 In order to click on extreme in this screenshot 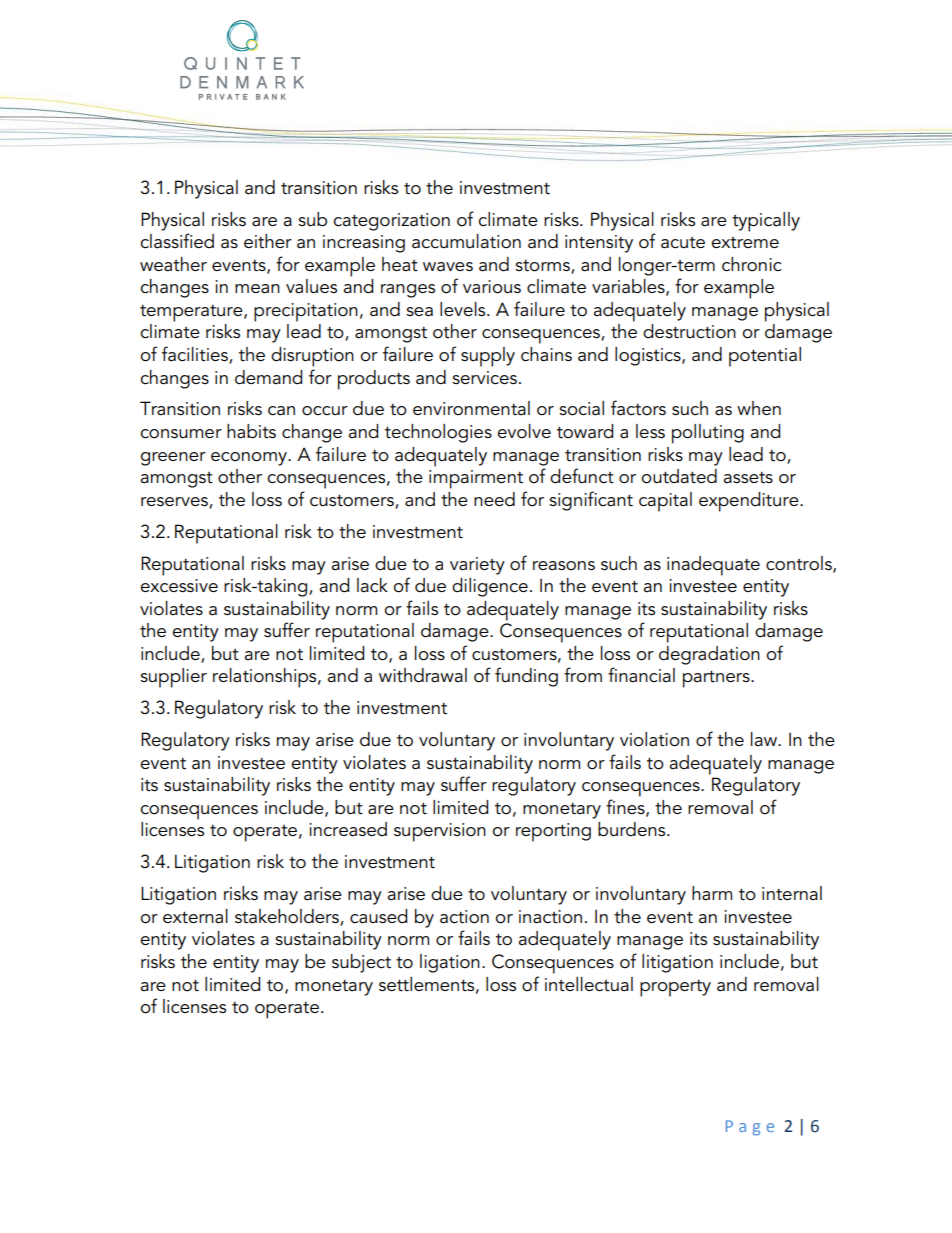, I will do `click(745, 243)`.
